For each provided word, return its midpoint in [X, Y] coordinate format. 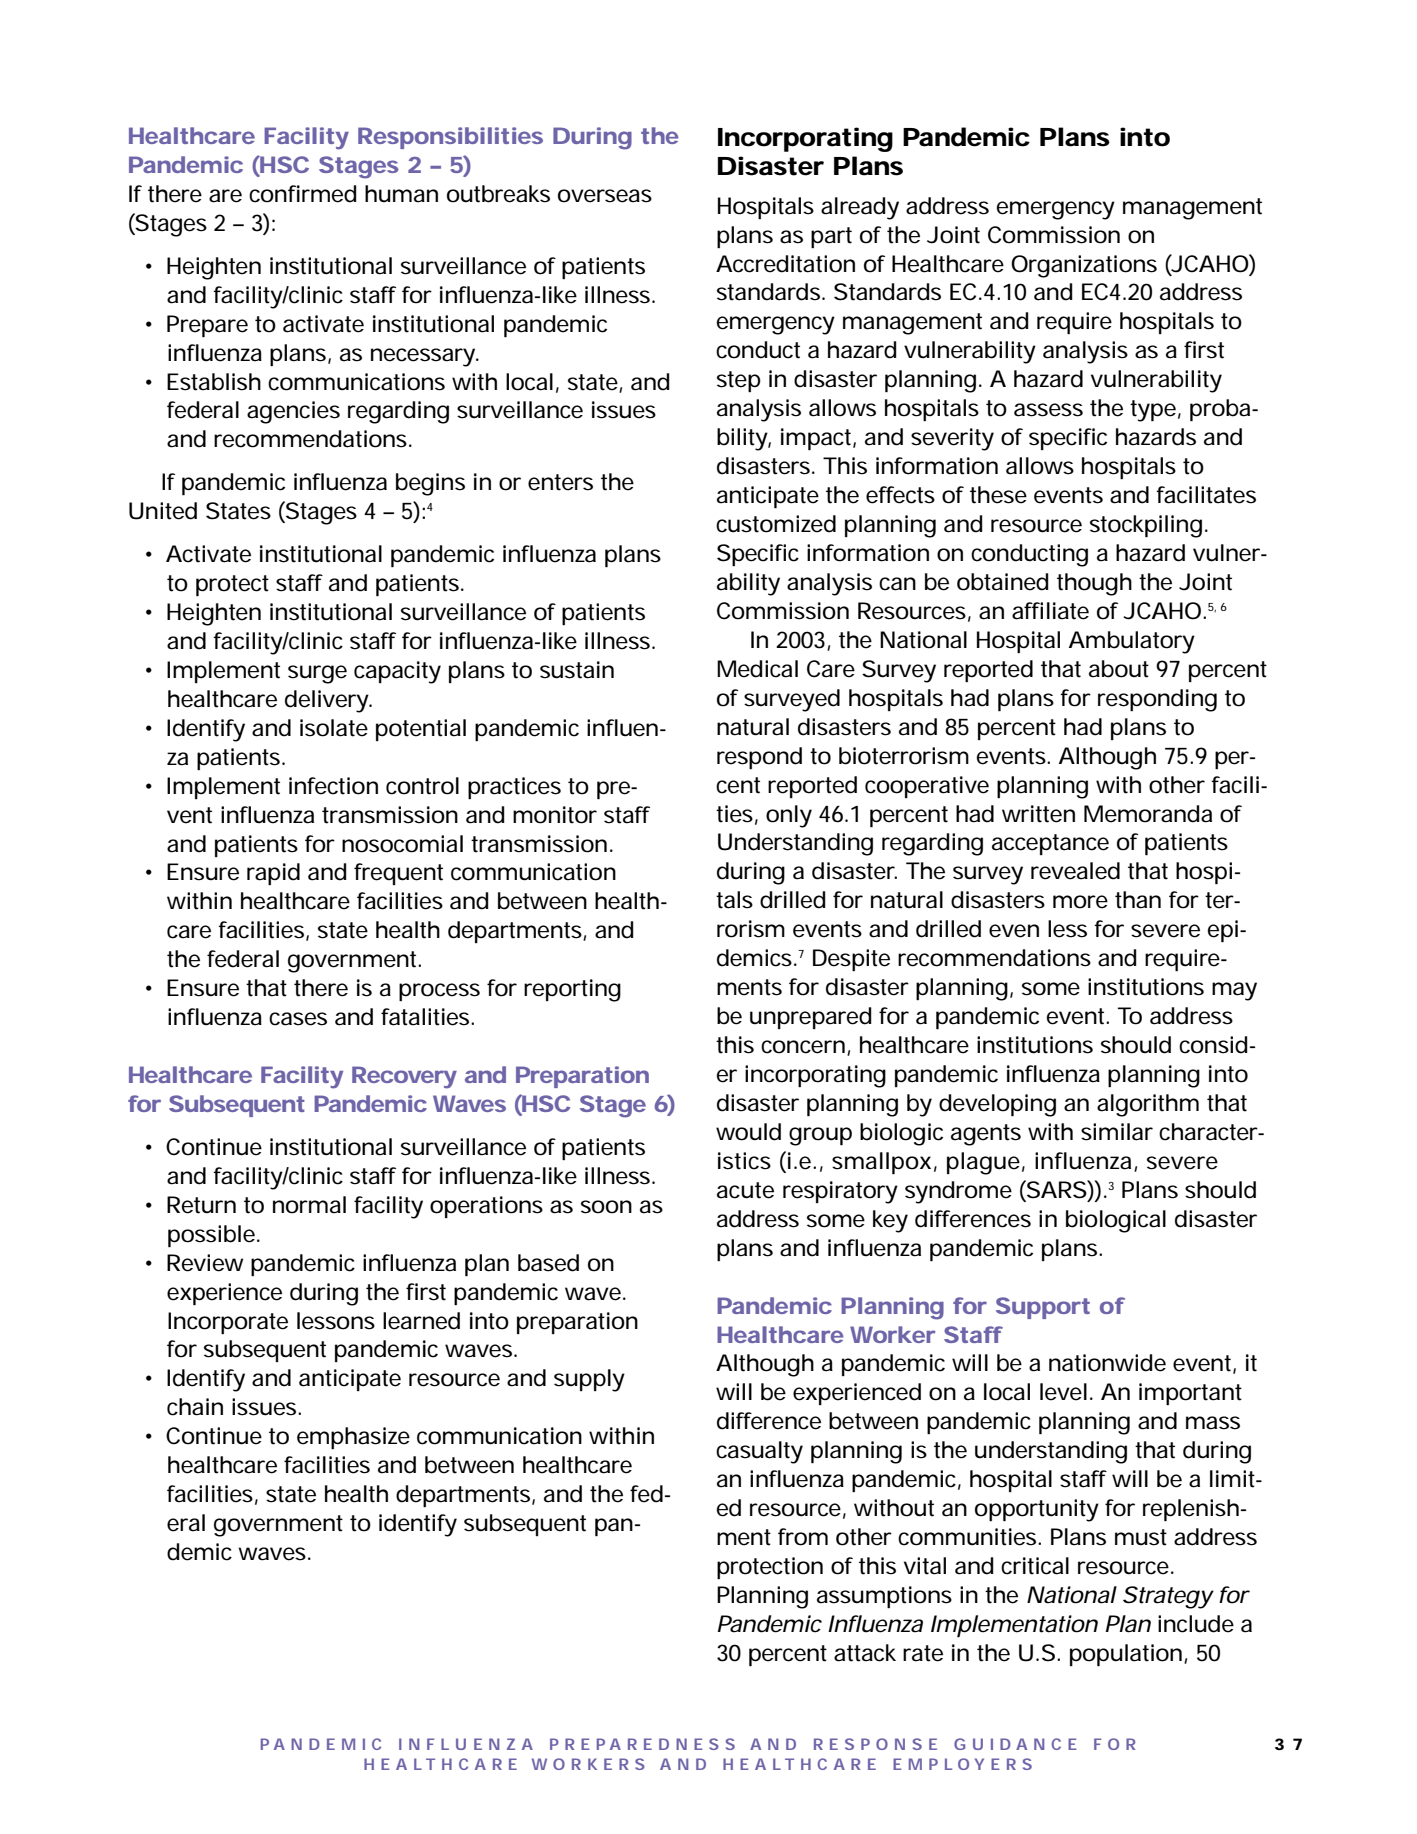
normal [309, 1205]
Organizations [1084, 266]
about [1119, 669]
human [401, 194]
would [748, 1132]
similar [1117, 1132]
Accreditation [785, 264]
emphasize [353, 1438]
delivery [327, 701]
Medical [757, 669]
